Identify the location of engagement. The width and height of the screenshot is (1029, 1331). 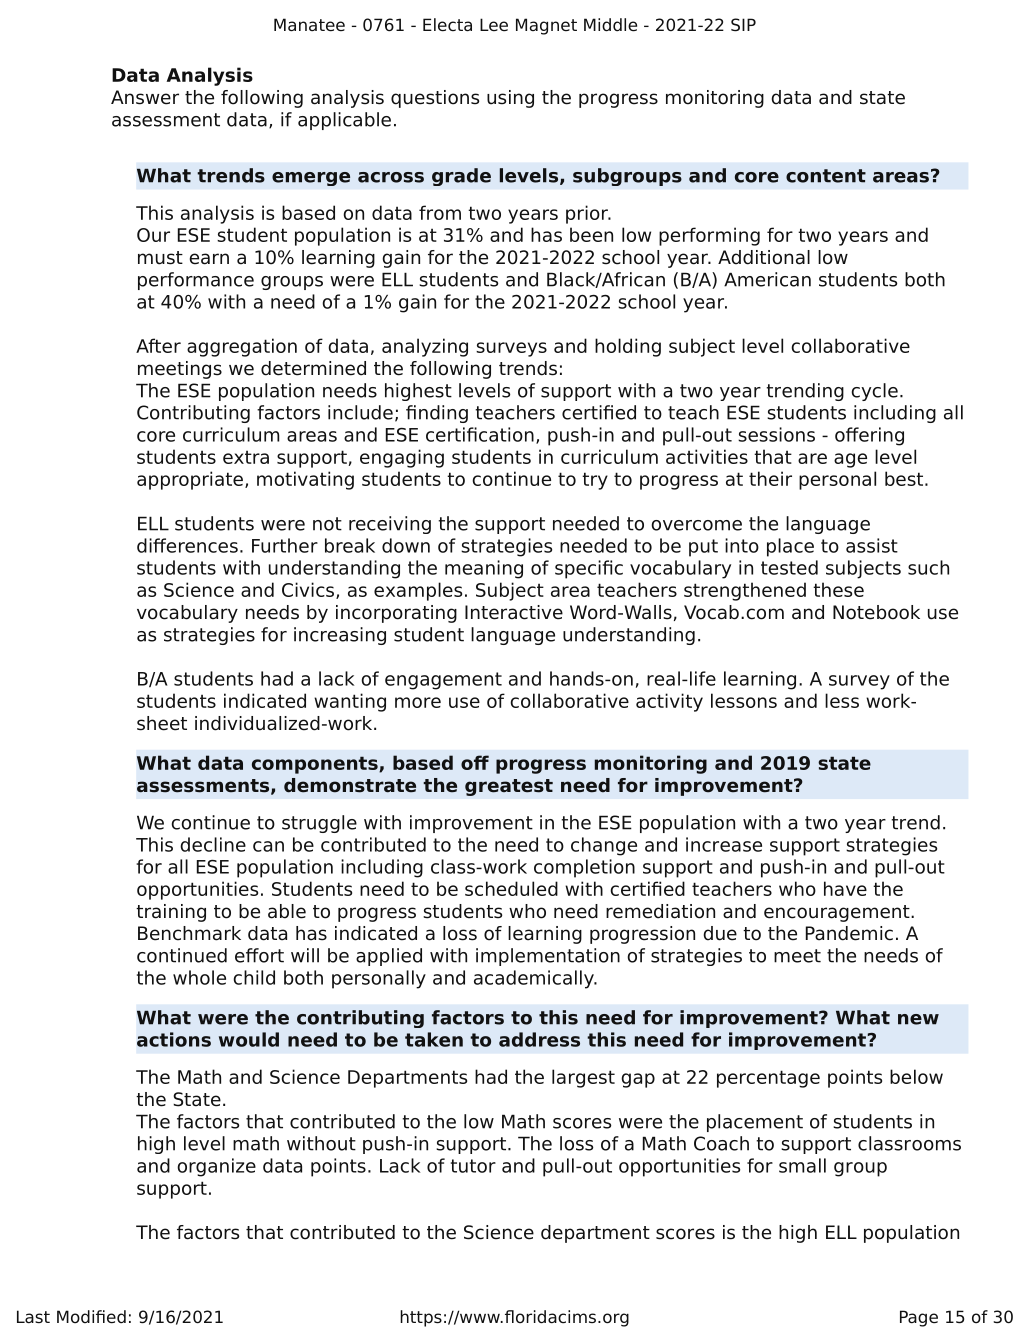
(443, 681).
